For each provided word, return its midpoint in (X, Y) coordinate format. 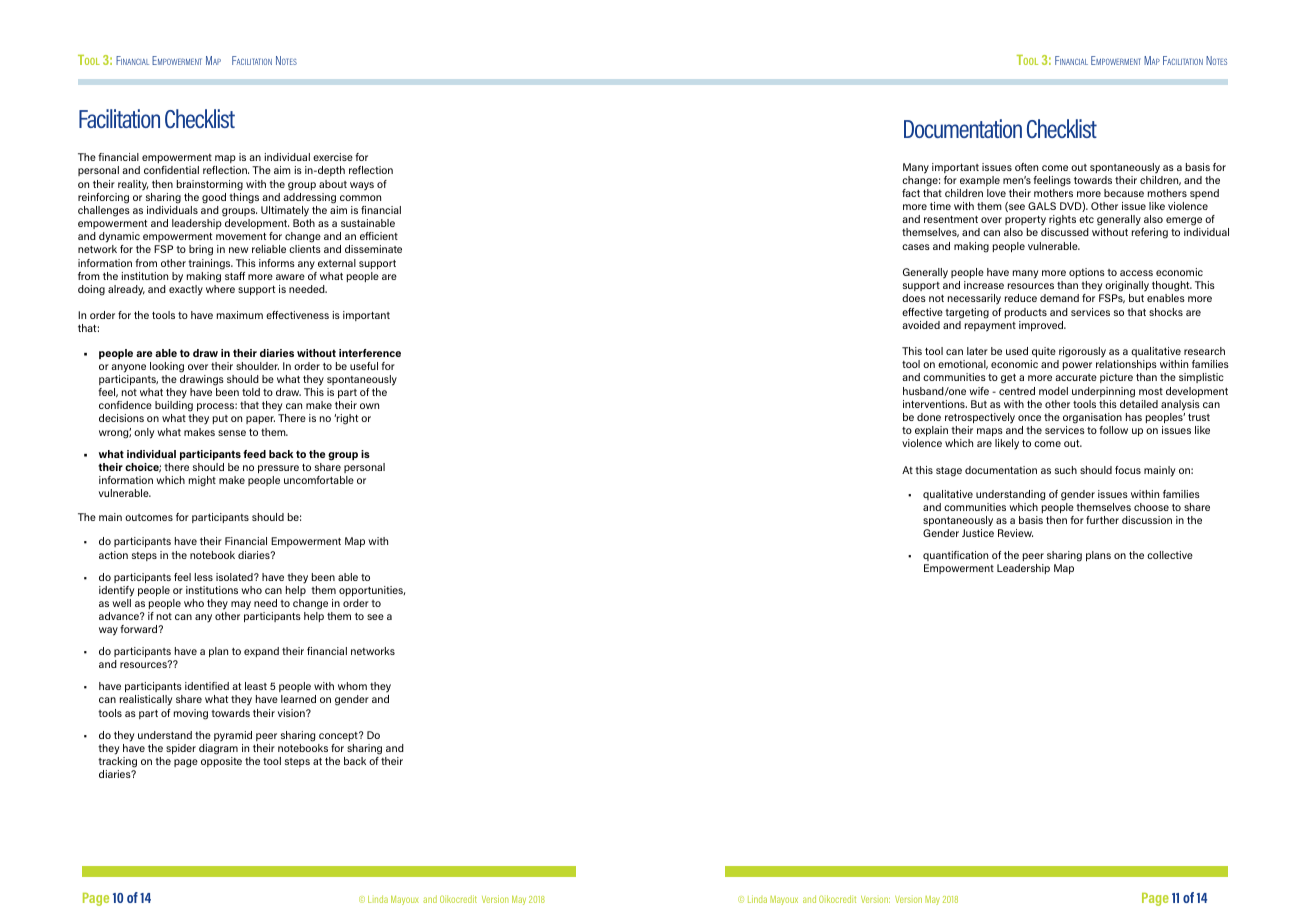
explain (931, 431)
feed (254, 454)
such (1066, 470)
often (1026, 167)
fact (911, 193)
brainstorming (210, 185)
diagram (218, 749)
